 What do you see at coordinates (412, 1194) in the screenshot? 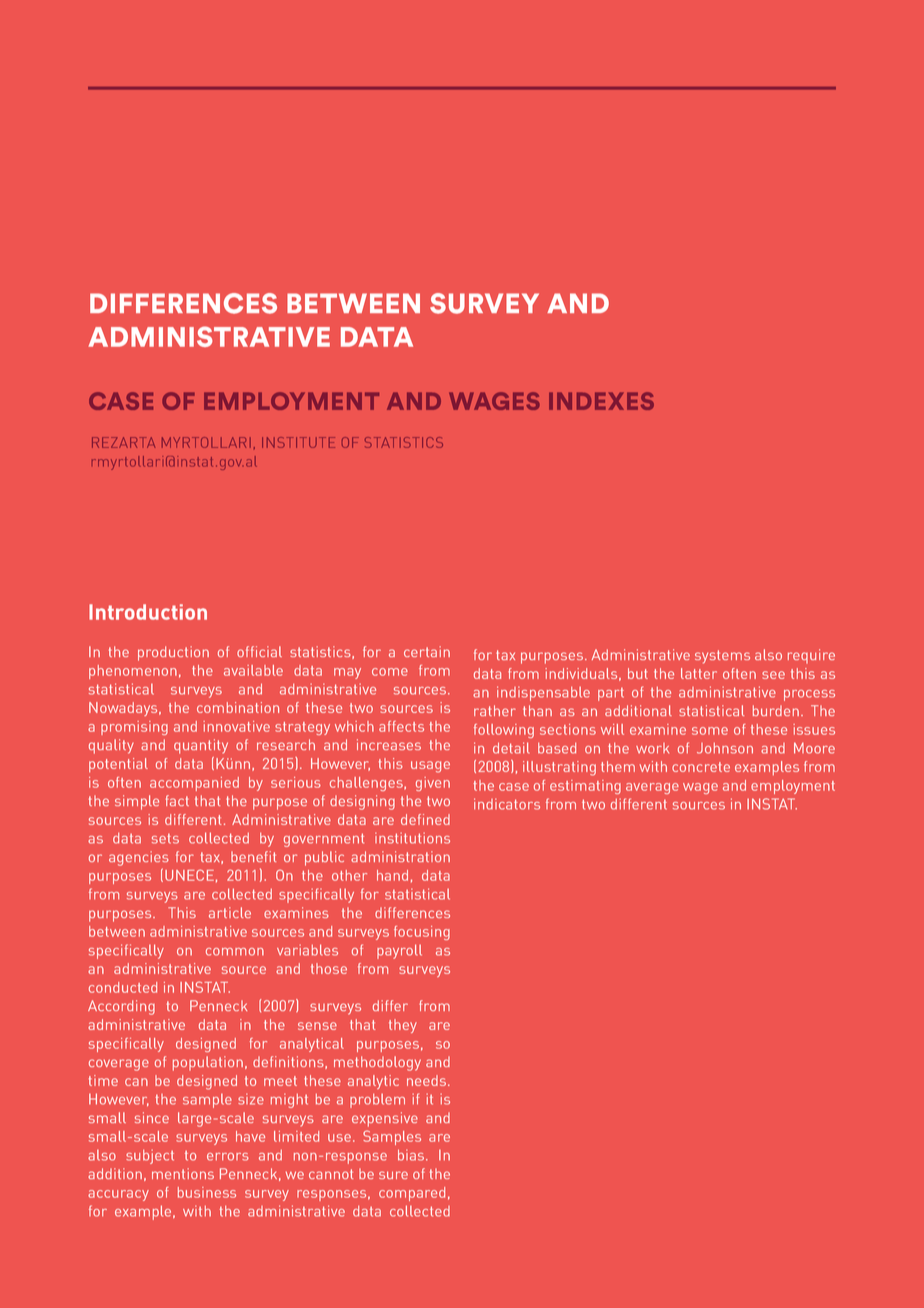
I see `compared` at bounding box center [412, 1194].
